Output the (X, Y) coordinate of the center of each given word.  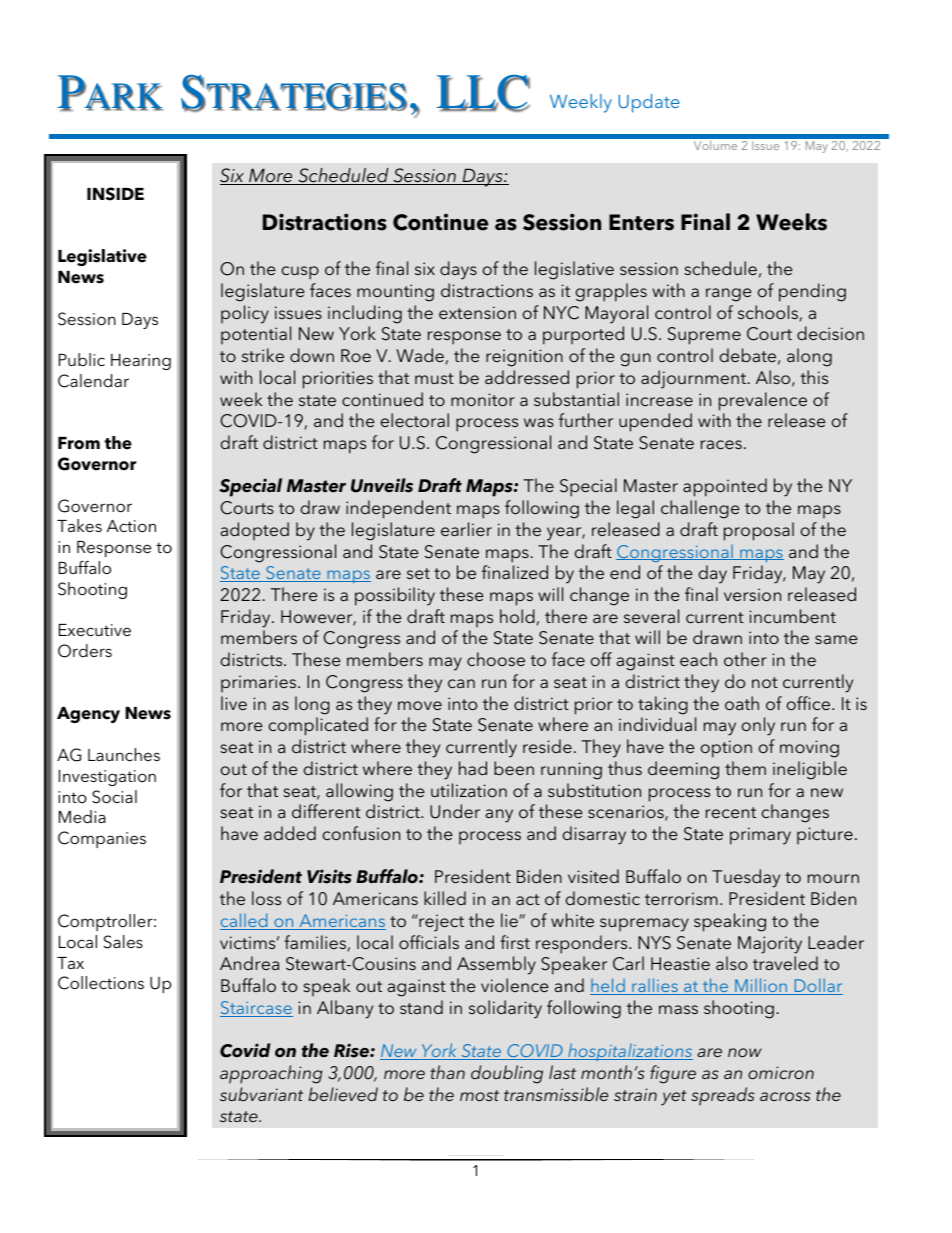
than (447, 1072)
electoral (415, 420)
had (473, 768)
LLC (483, 93)
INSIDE (115, 194)
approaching (271, 1074)
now (745, 1052)
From (79, 443)
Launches (124, 754)
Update (649, 103)
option (726, 749)
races (721, 444)
